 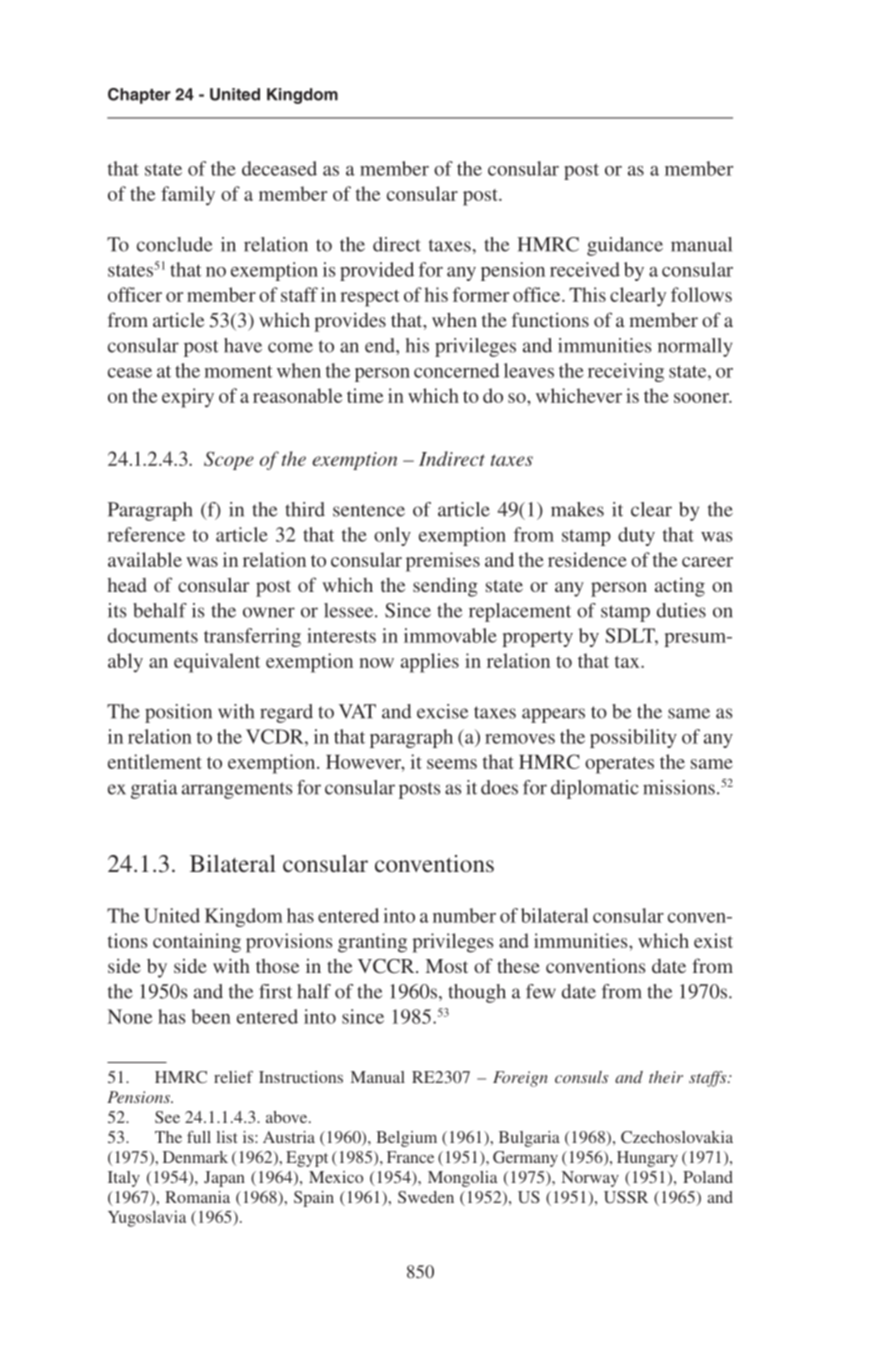 What do you see at coordinates (626, 1197) in the screenshot?
I see `USSR` at bounding box center [626, 1197].
